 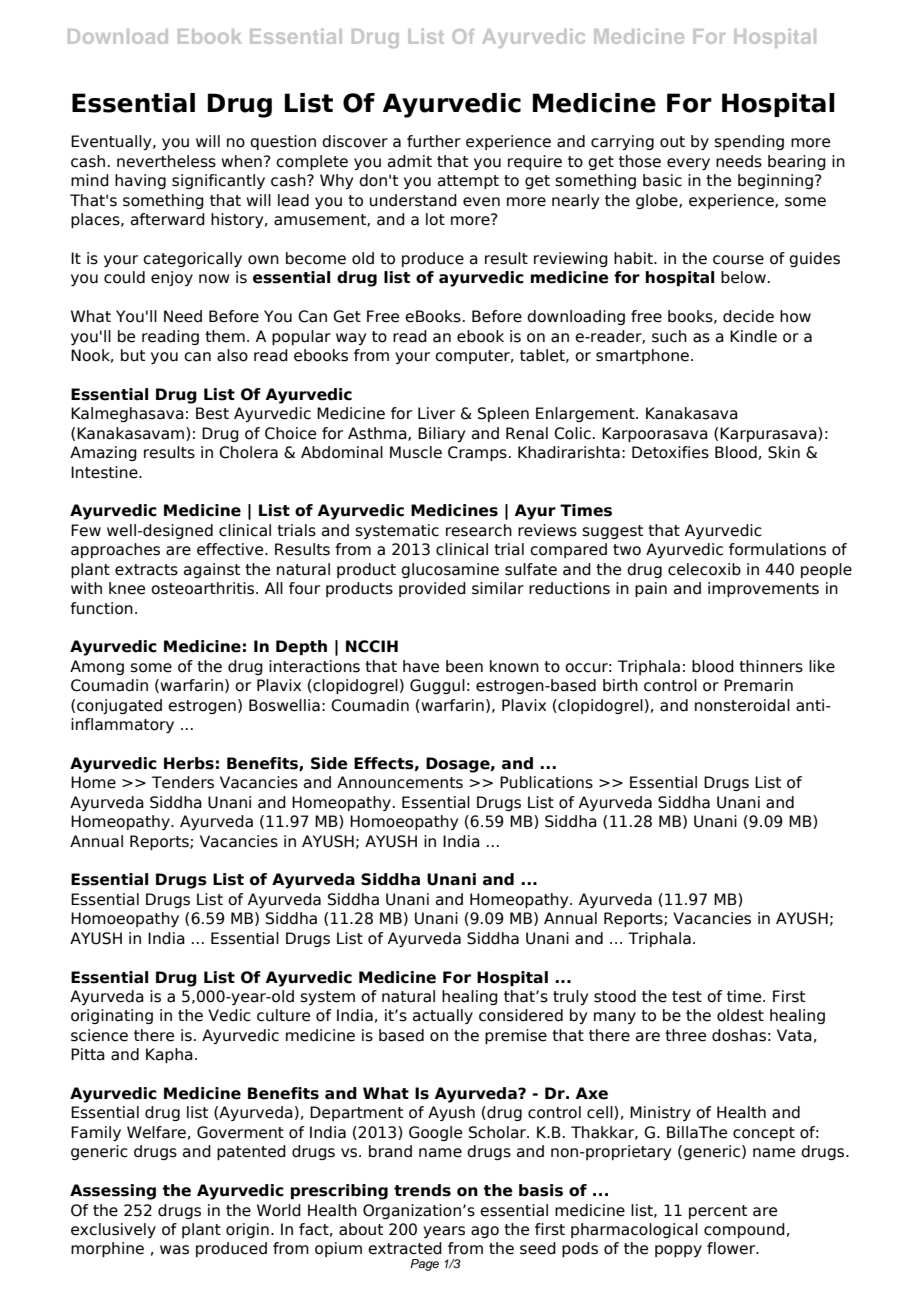 I want to click on was, so click(x=174, y=1250).
